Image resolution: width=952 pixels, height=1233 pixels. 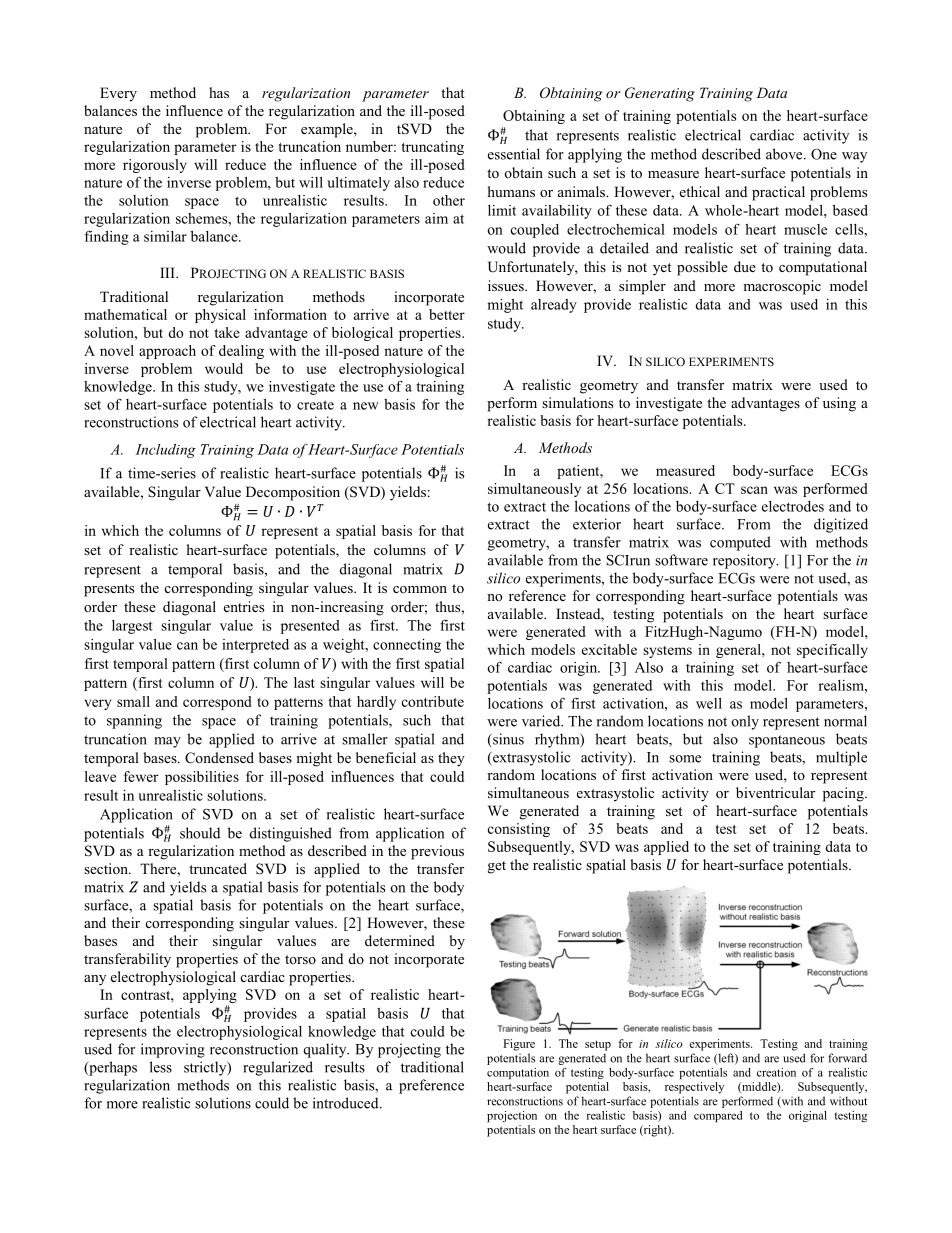 What do you see at coordinates (512, 1116) in the screenshot?
I see `projection` at bounding box center [512, 1116].
